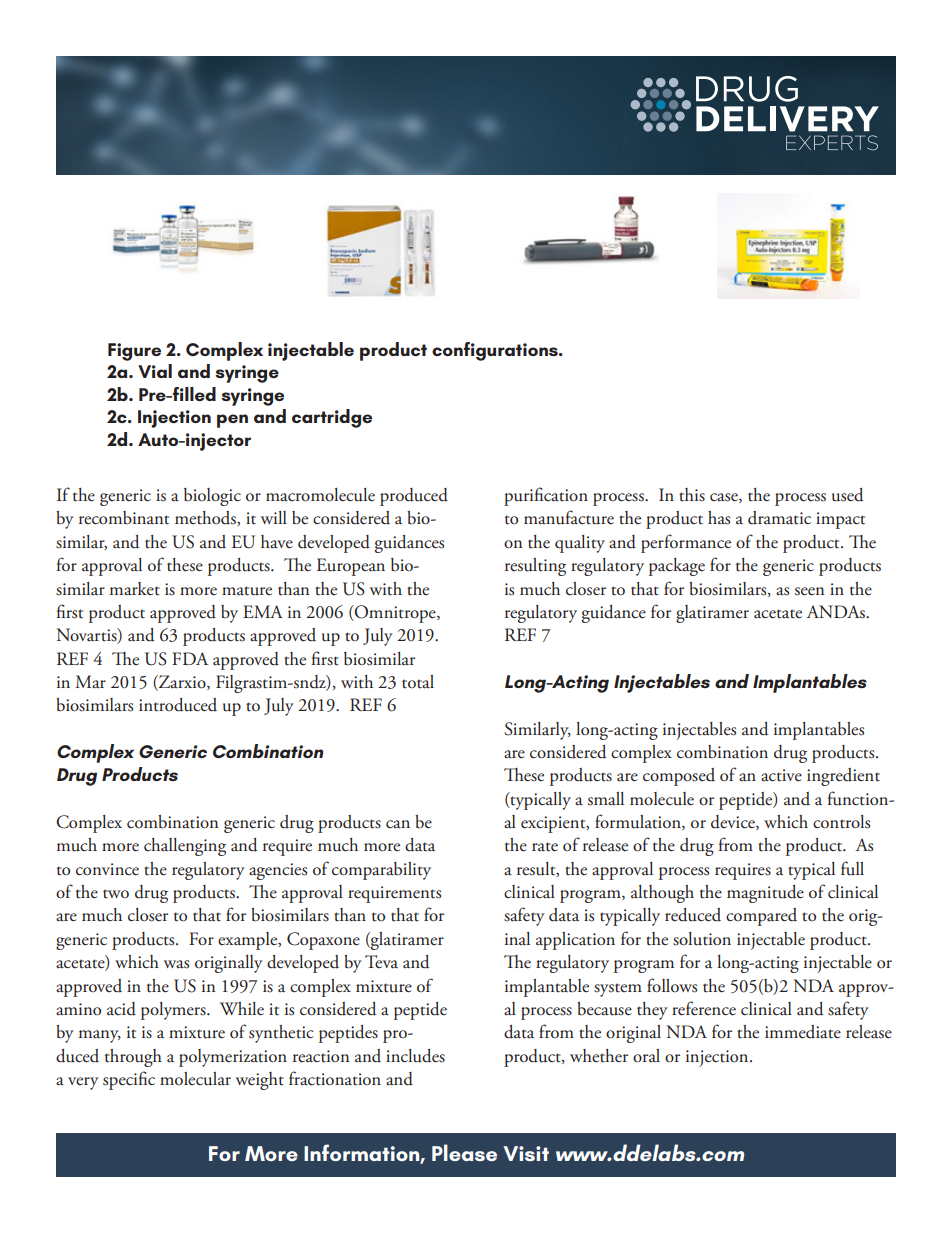 The width and height of the screenshot is (952, 1233). I want to click on this, so click(692, 495).
